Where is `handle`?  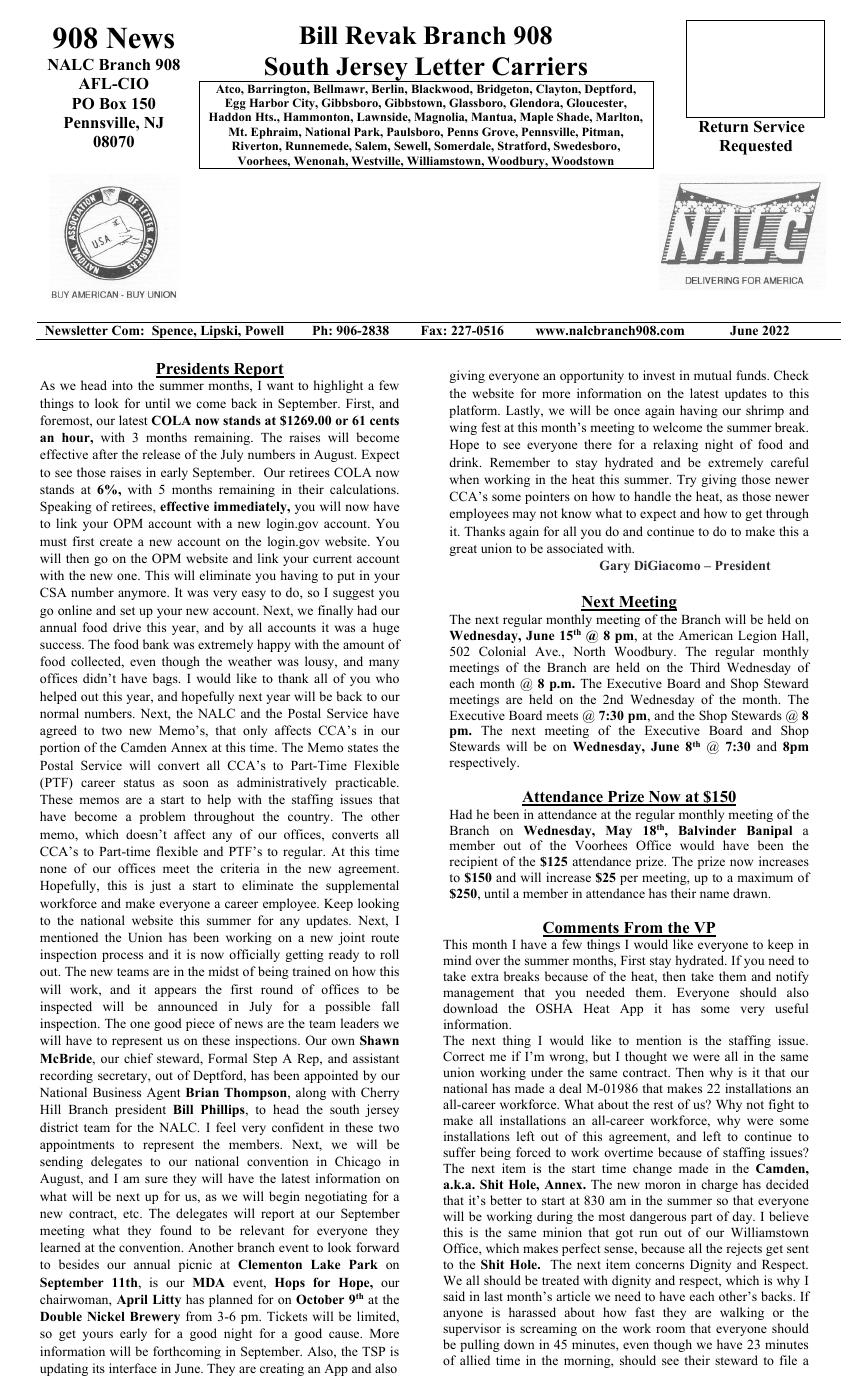
handle is located at coordinates (652, 496).
